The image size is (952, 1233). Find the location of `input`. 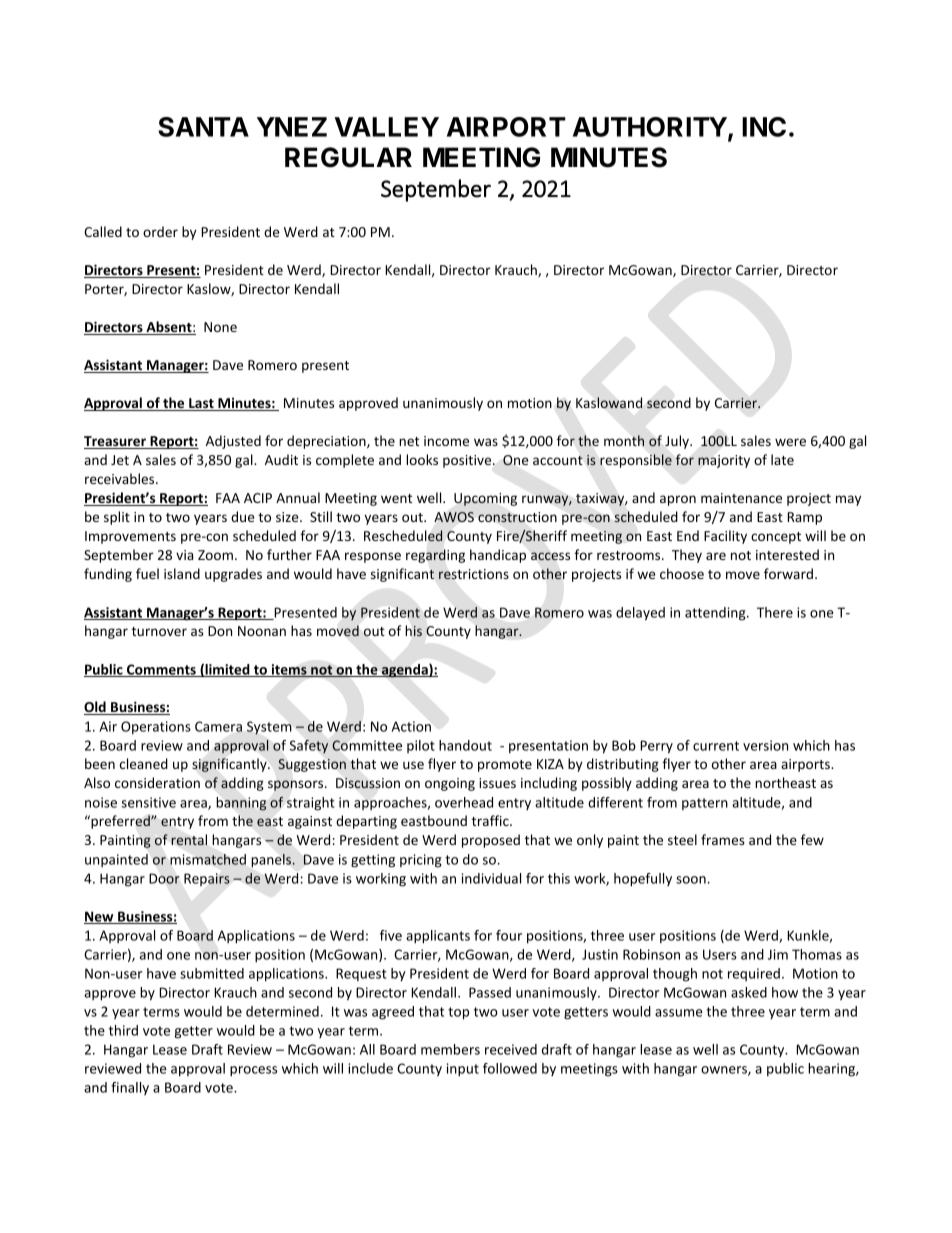

input is located at coordinates (463, 1070).
